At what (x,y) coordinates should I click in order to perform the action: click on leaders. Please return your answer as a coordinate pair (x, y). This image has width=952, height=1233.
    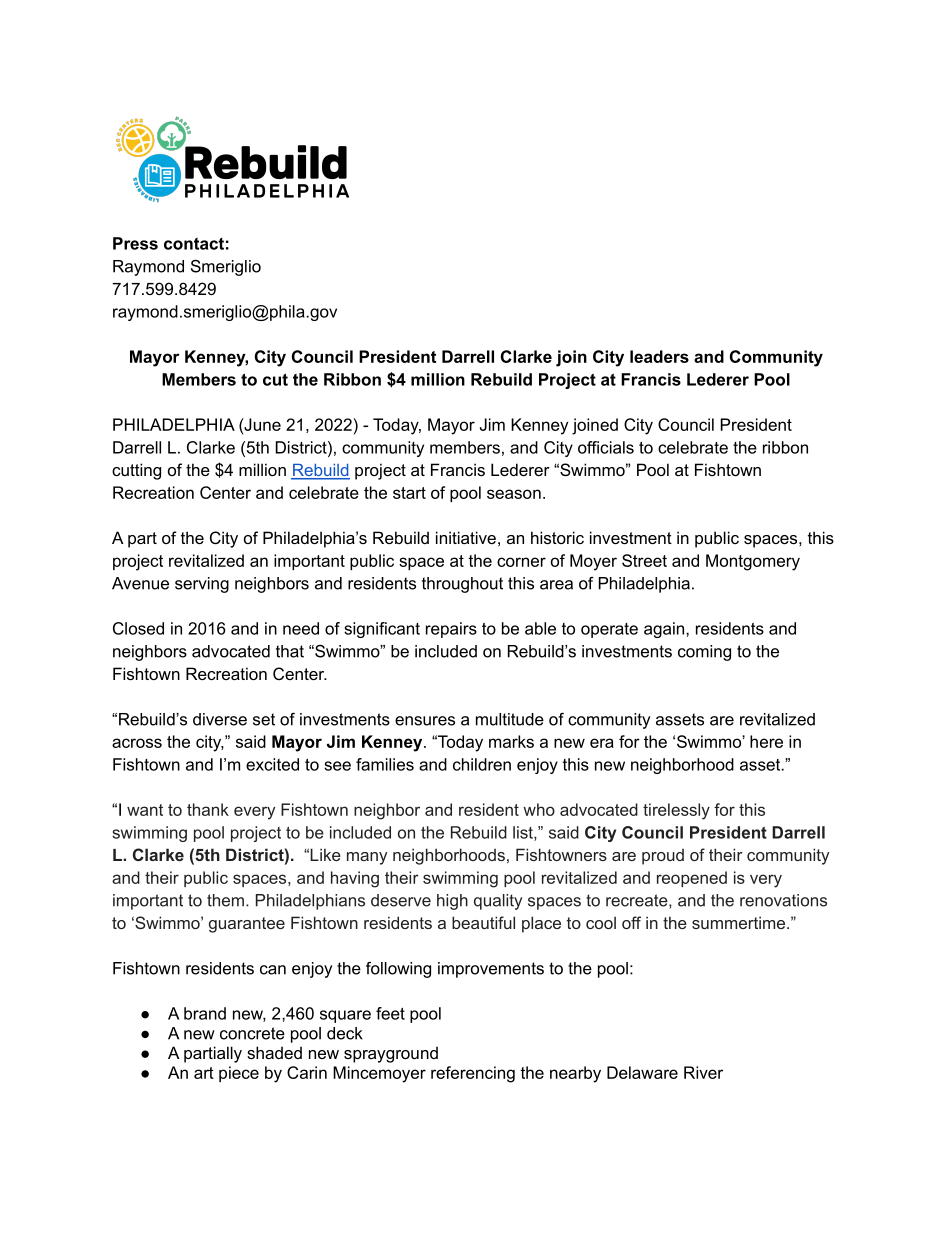
    Looking at the image, I should click on (659, 356).
